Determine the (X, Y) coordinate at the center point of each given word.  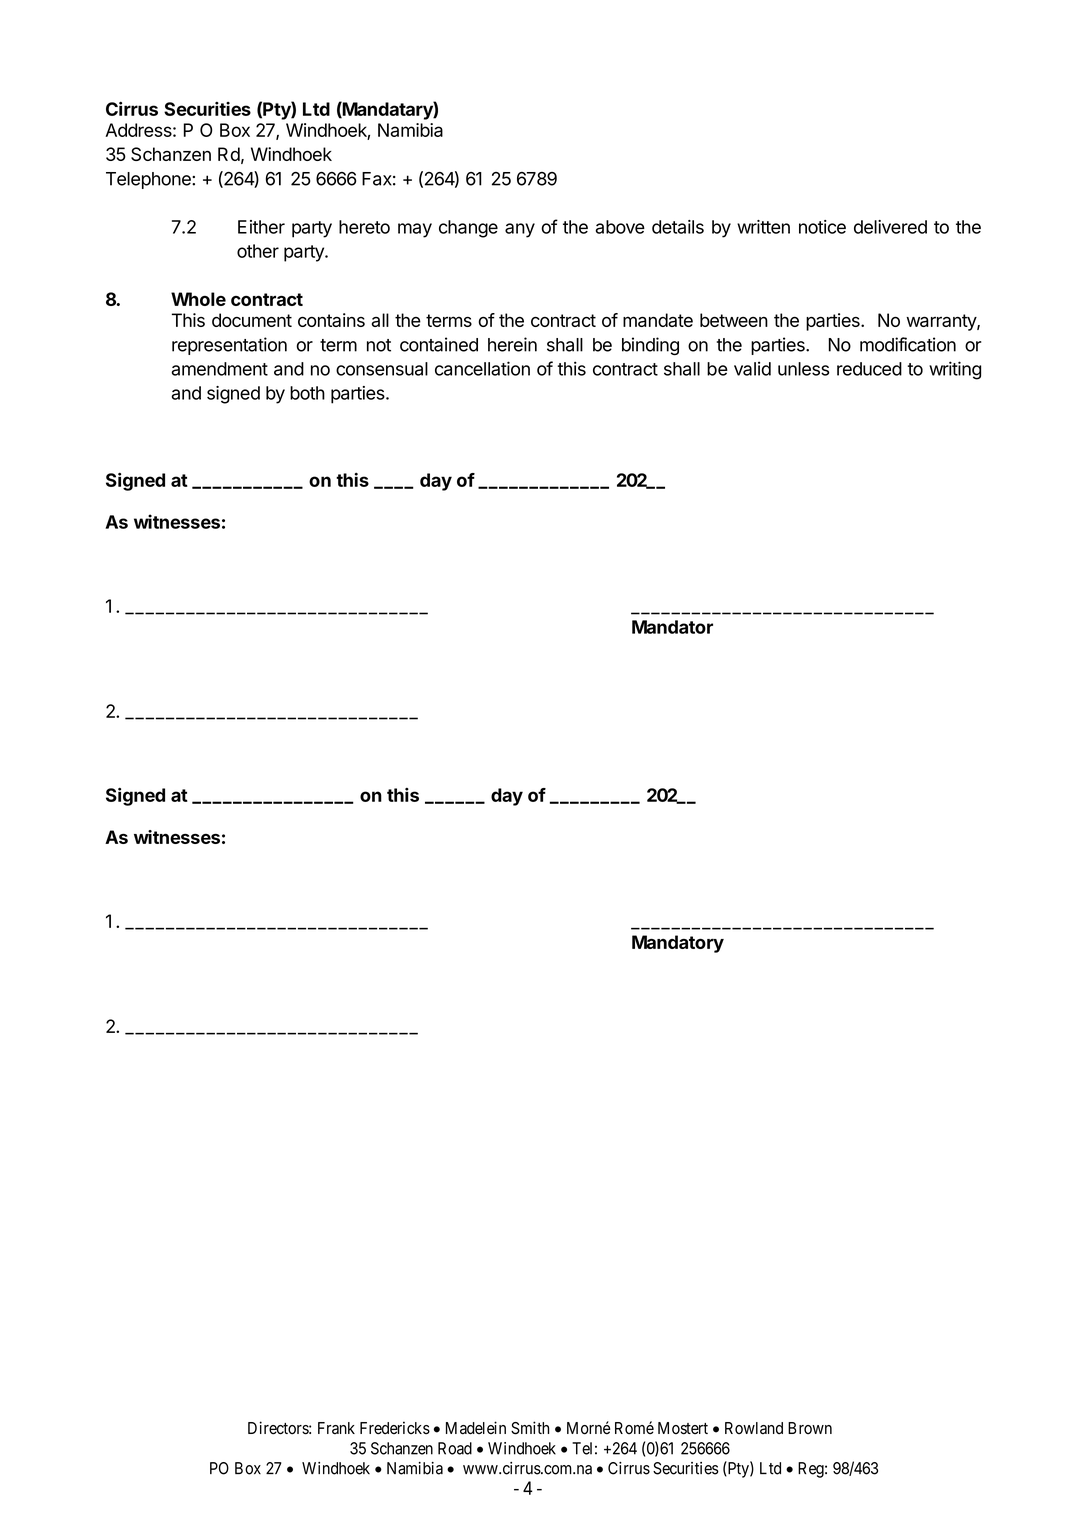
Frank (336, 1428)
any (520, 230)
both (307, 393)
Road (455, 1448)
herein (512, 344)
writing (955, 370)
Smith (530, 1428)
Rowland (754, 1428)
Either (261, 227)
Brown (810, 1428)
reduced (869, 369)
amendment (219, 369)
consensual (382, 369)
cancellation (482, 368)
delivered (890, 227)
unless (803, 369)
